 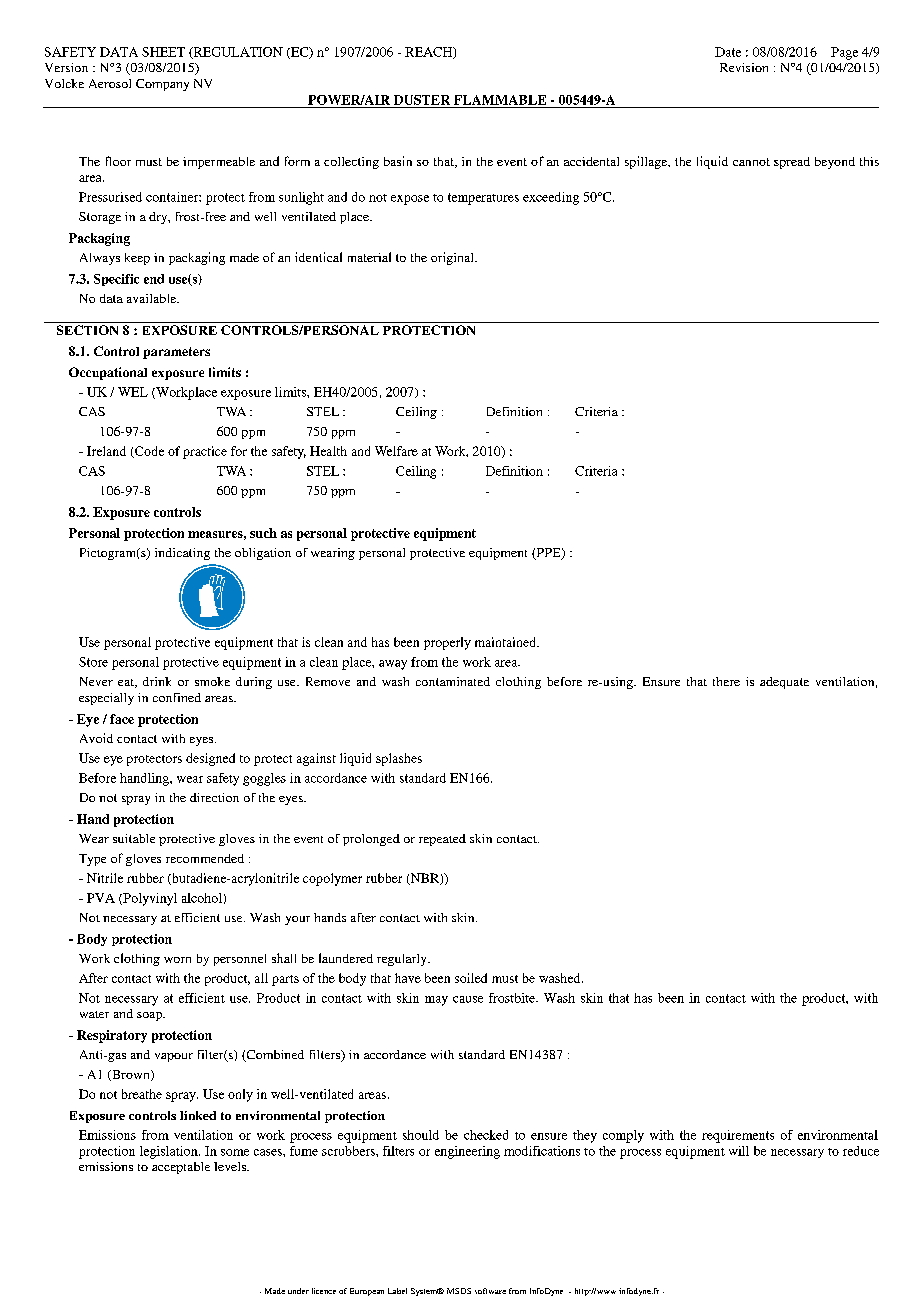 What do you see at coordinates (500, 100) in the image?
I see `FLAMMABLE` at bounding box center [500, 100].
